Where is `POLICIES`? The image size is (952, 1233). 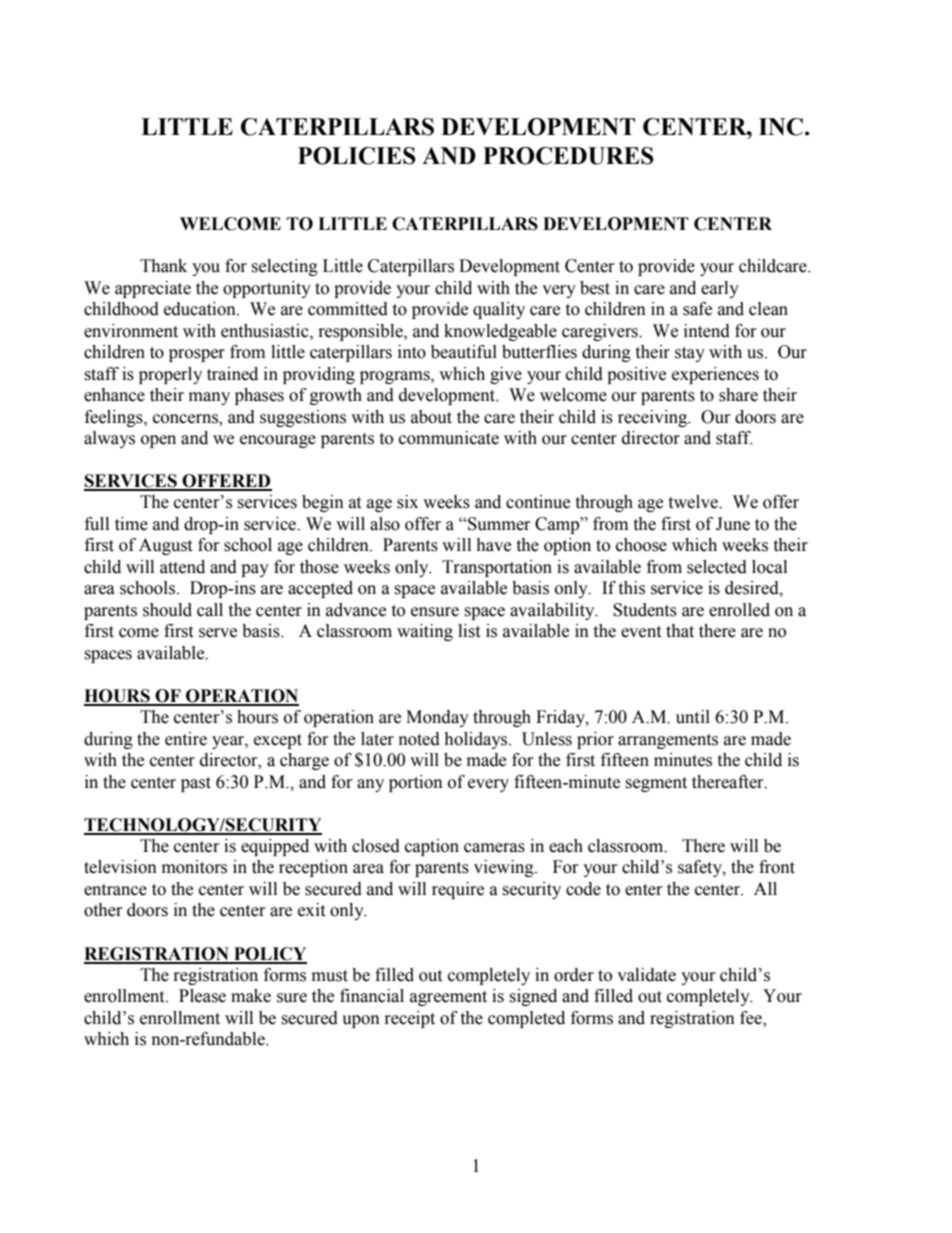 POLICIES is located at coordinates (357, 156).
